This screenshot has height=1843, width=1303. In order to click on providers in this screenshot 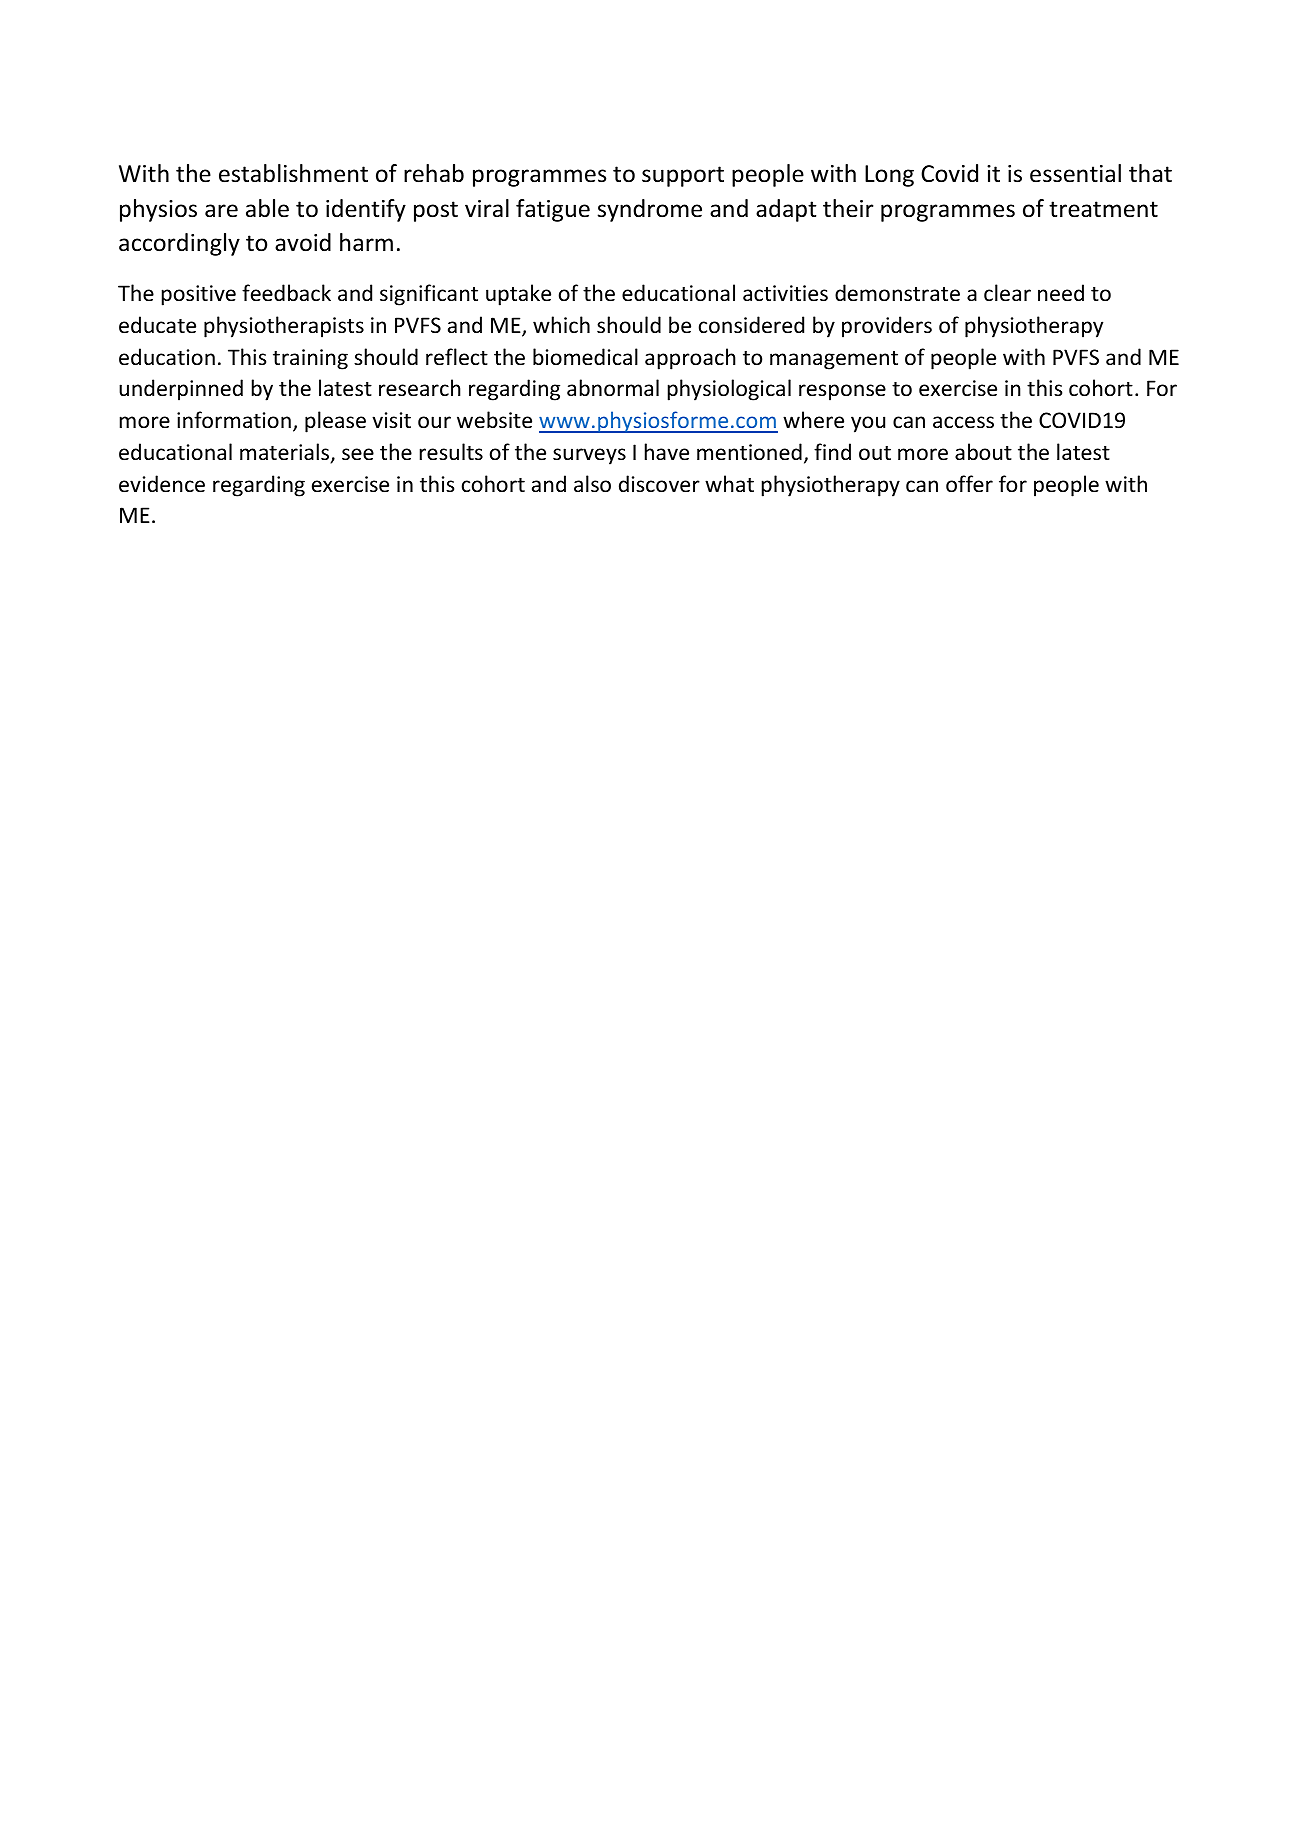, I will do `click(887, 327)`.
